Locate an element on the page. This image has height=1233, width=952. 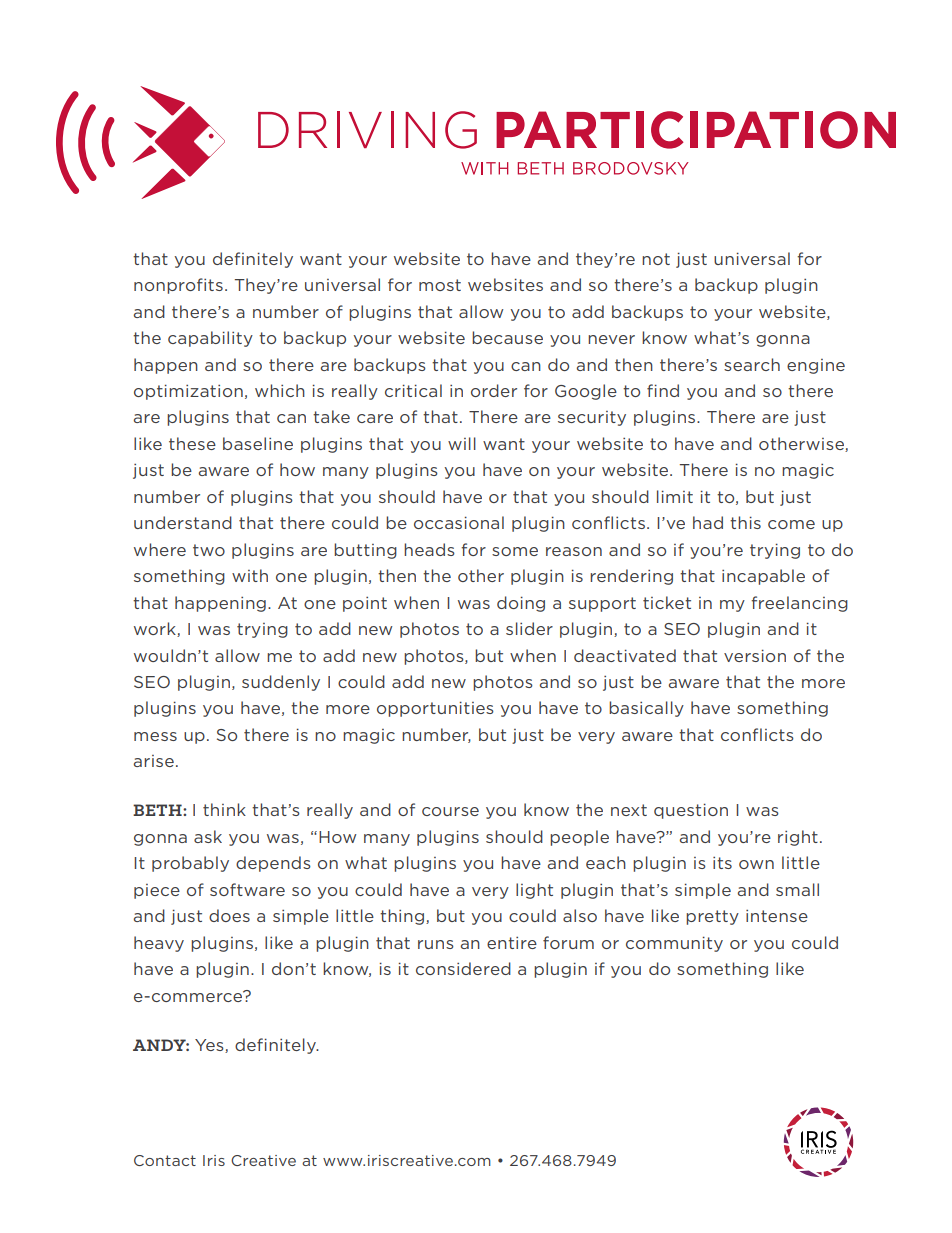
own is located at coordinates (756, 864).
